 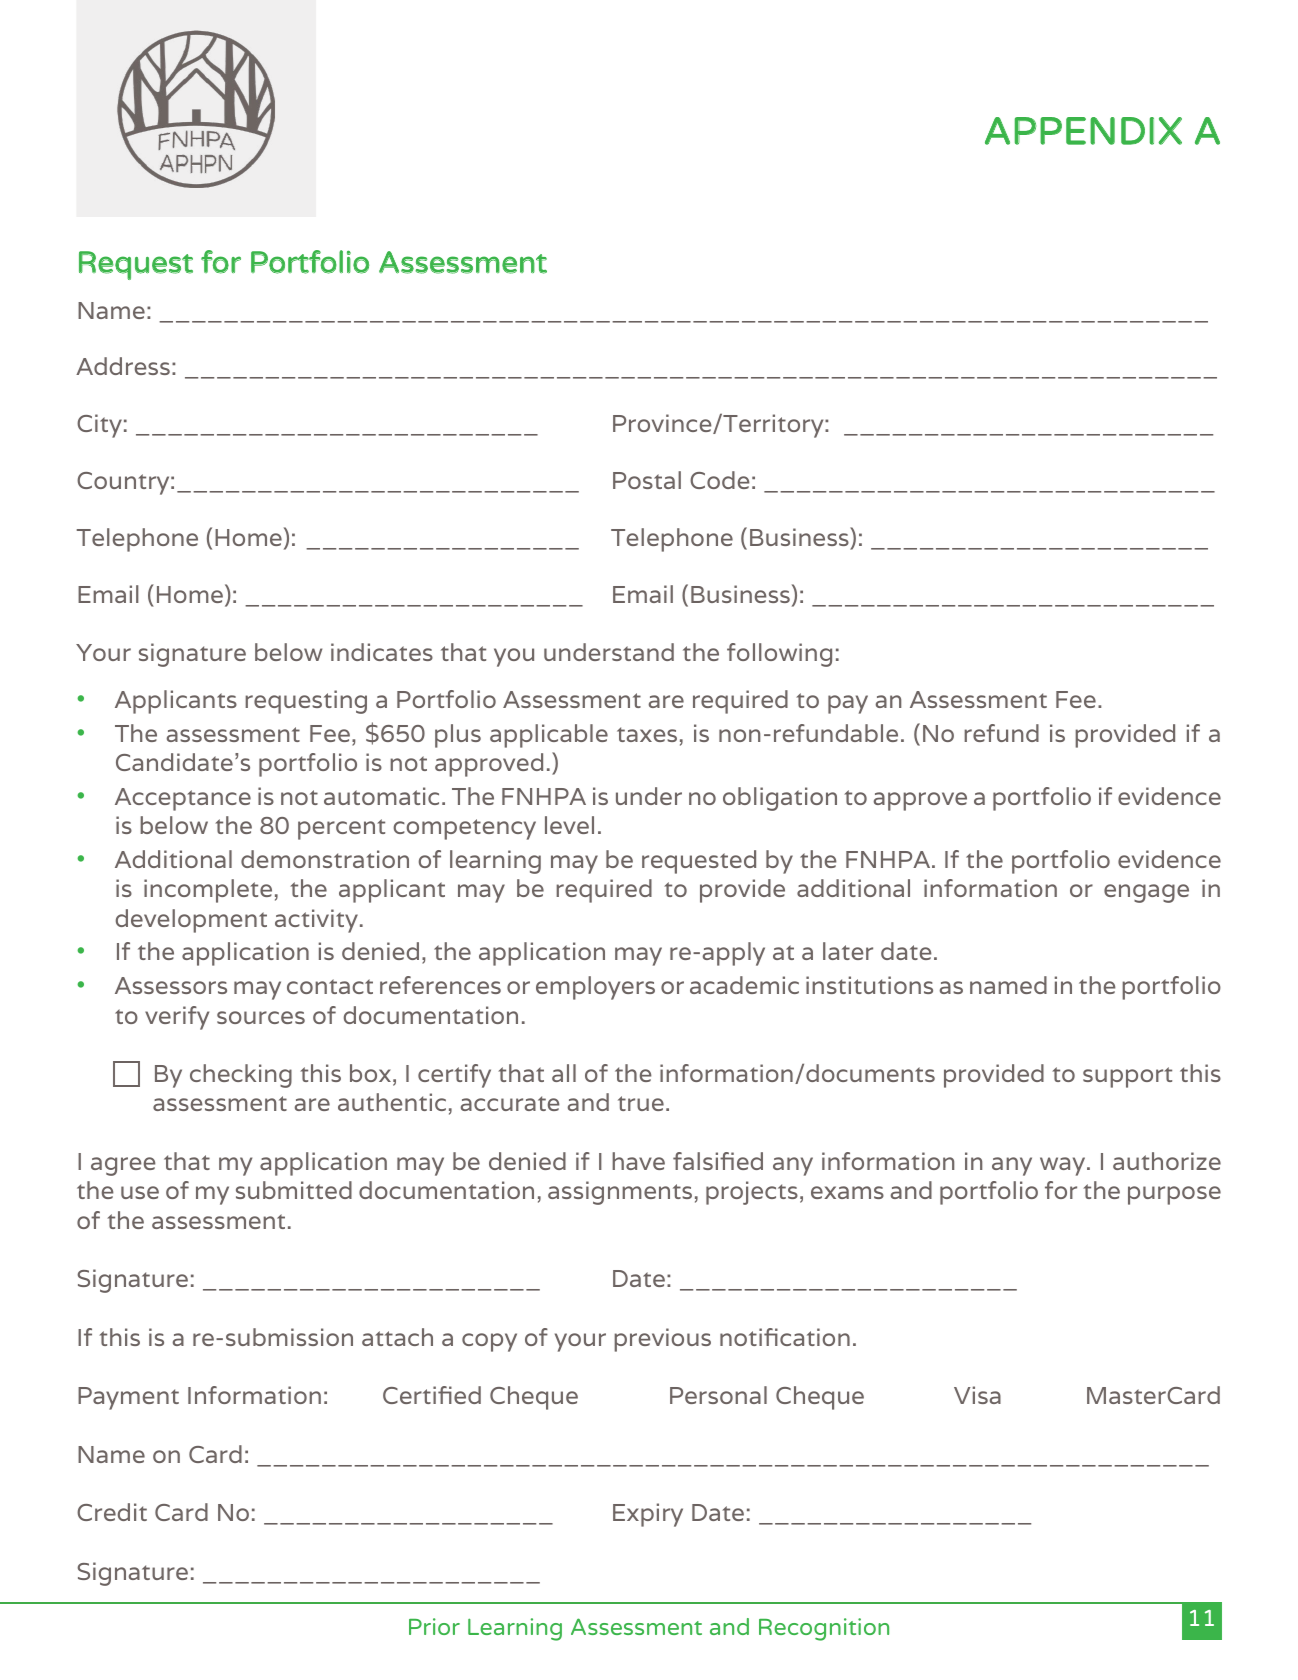 What do you see at coordinates (123, 366) in the page?
I see `Address` at bounding box center [123, 366].
